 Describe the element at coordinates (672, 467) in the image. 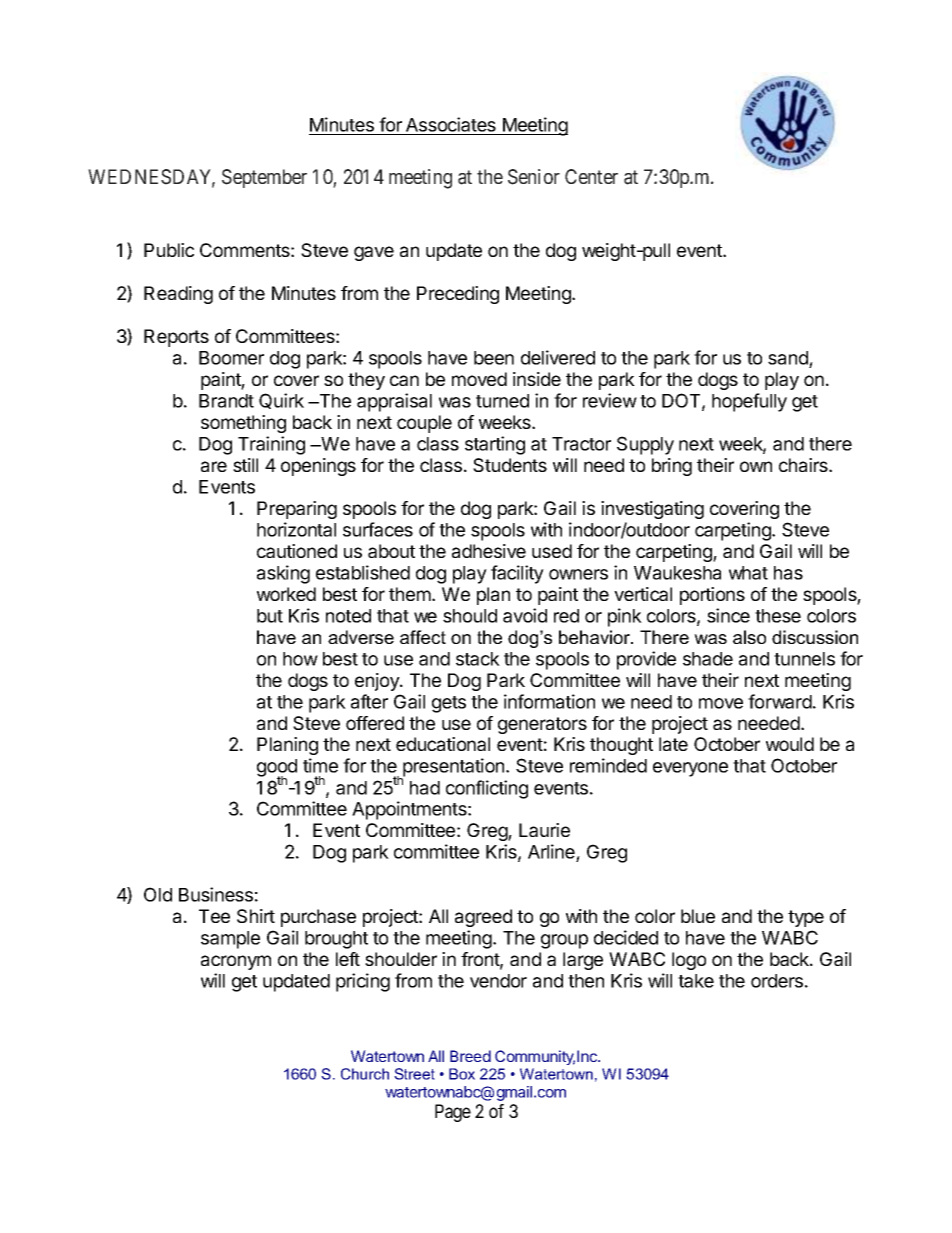

I see `bring` at that location.
